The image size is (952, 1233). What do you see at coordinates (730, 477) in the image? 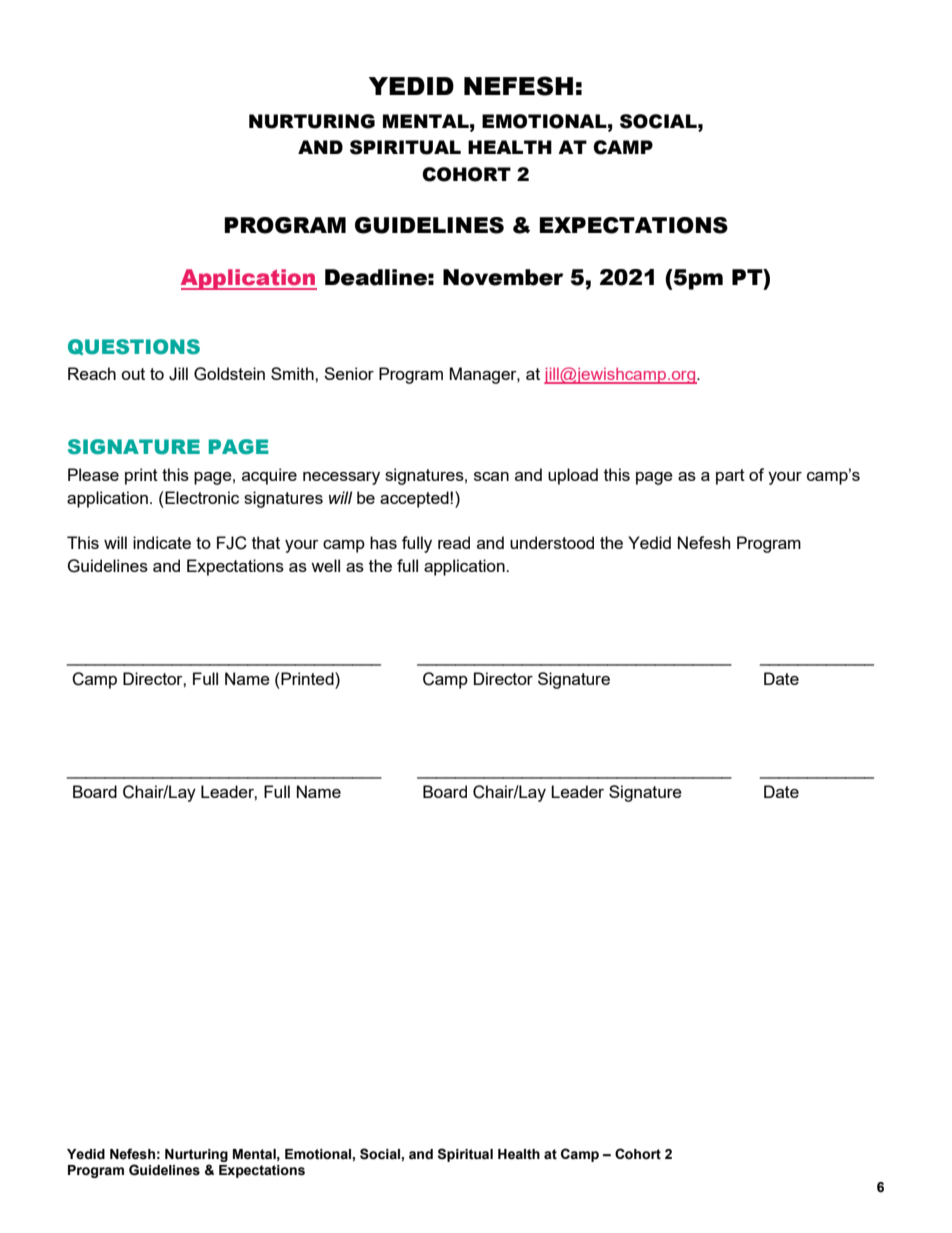
I see `part` at bounding box center [730, 477].
